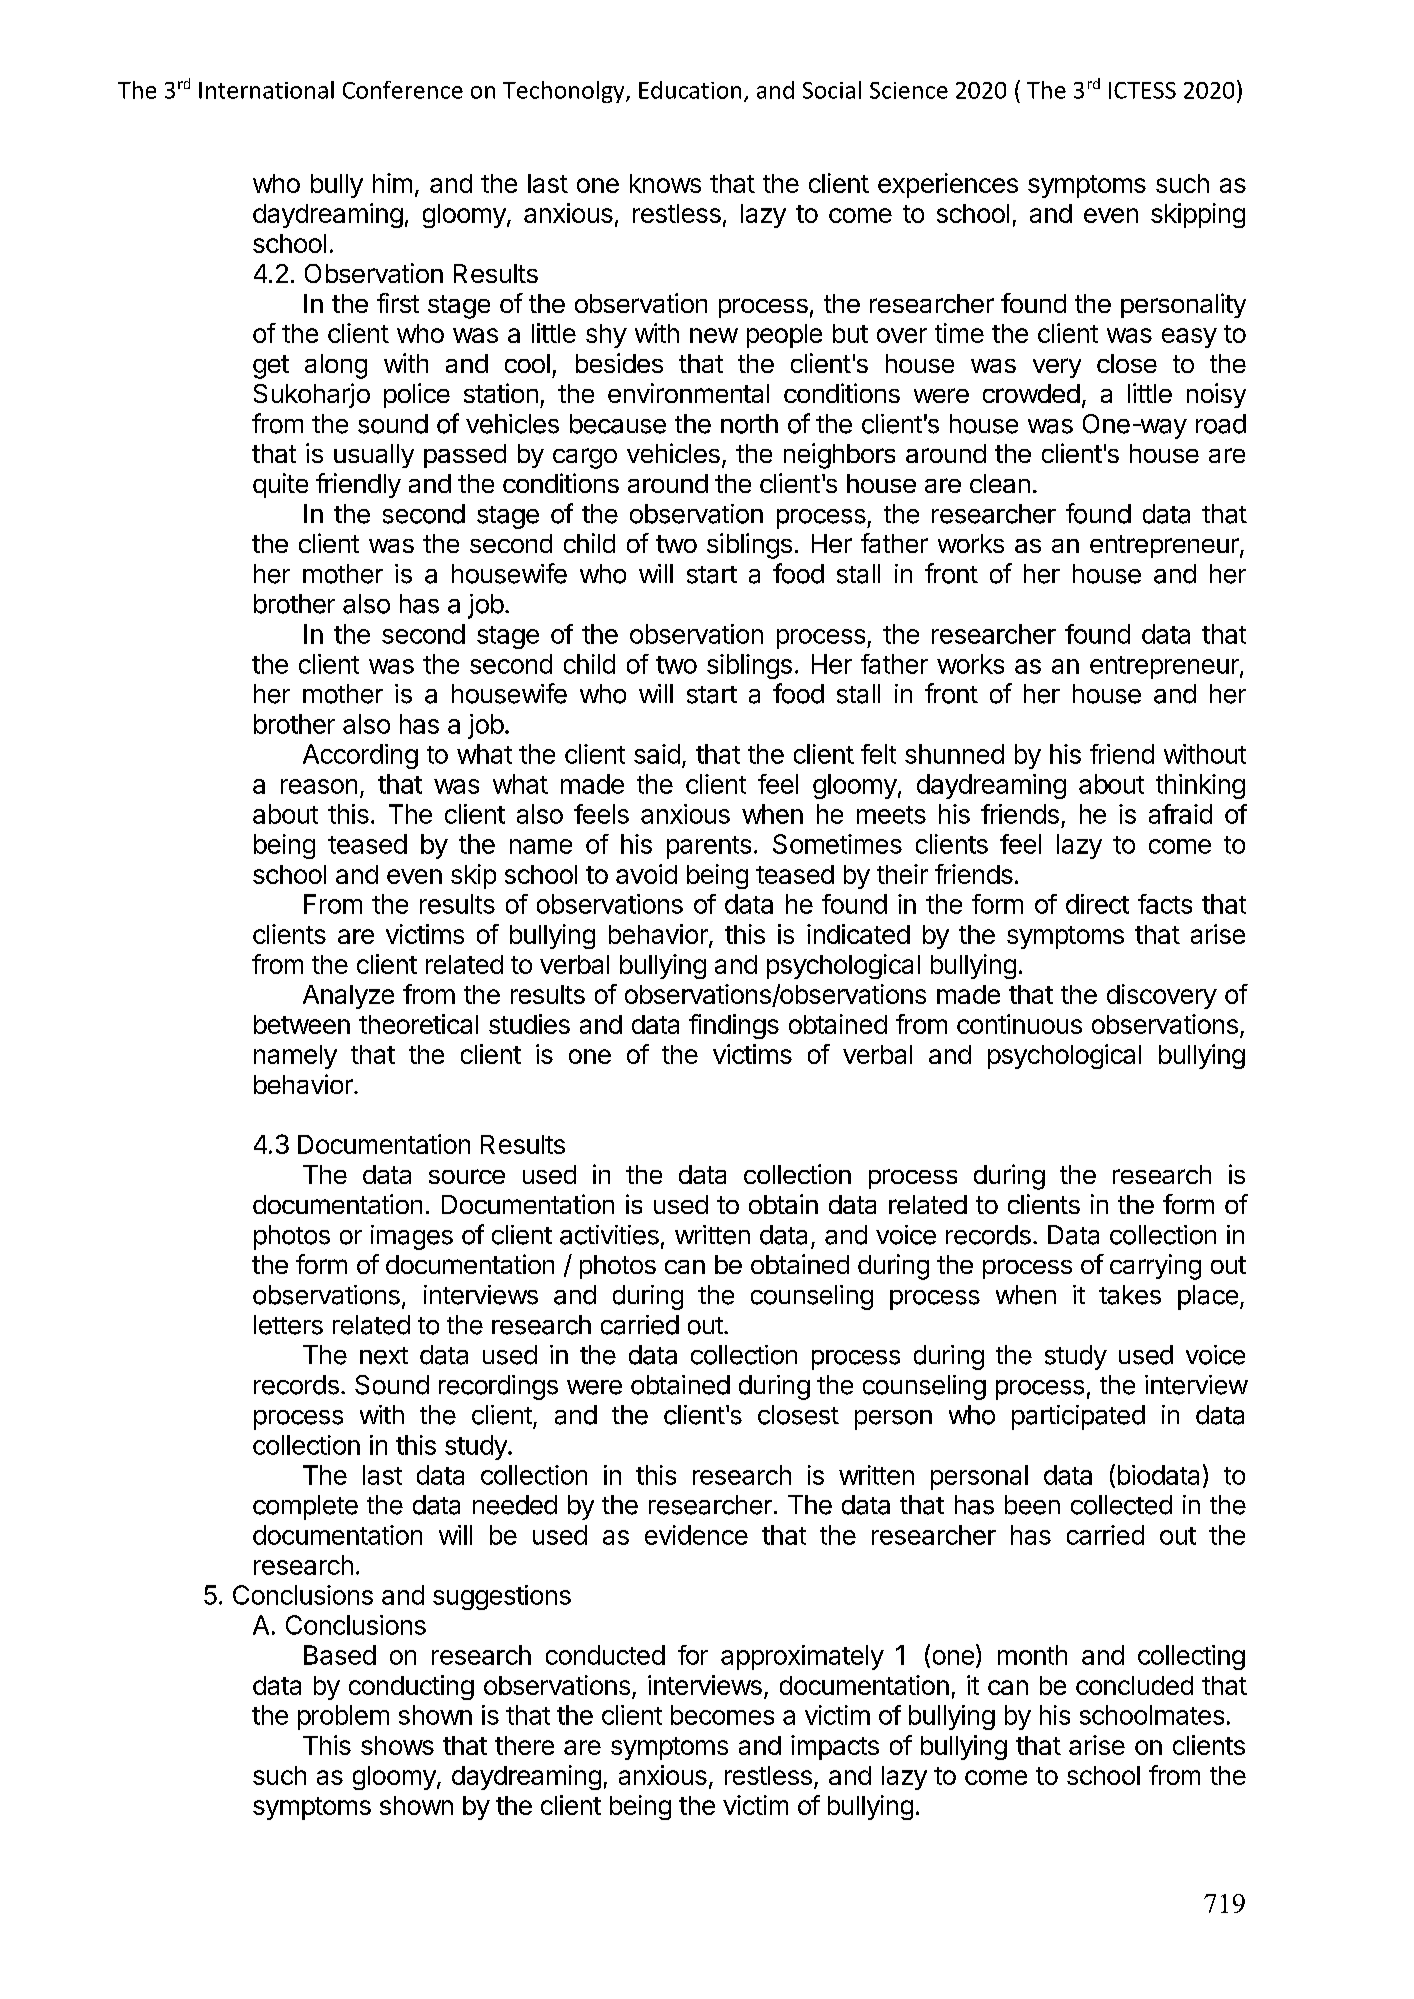  I want to click on experiences, so click(948, 185).
